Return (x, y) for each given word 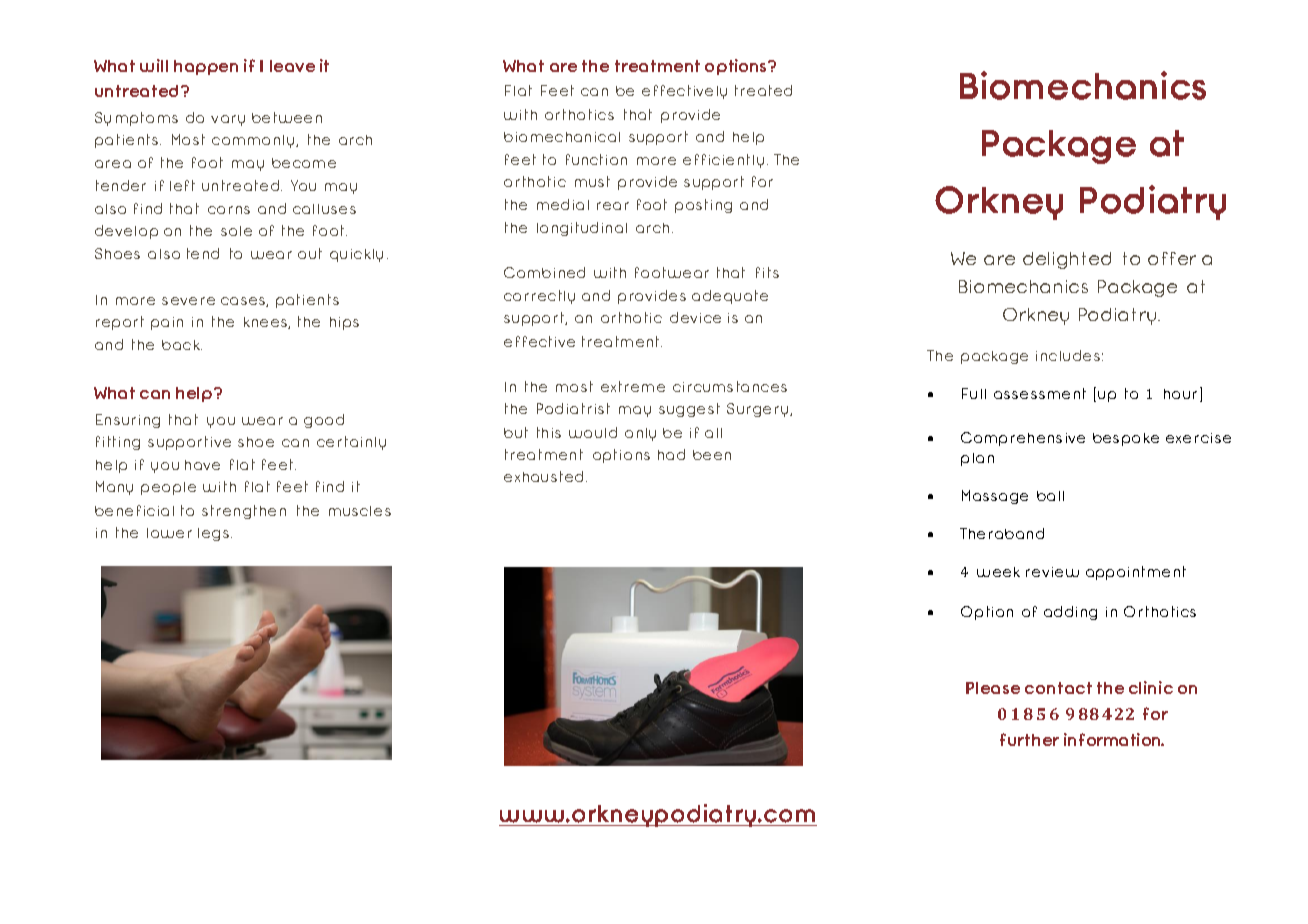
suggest (689, 410)
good (324, 421)
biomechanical (562, 137)
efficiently (723, 161)
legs (215, 534)
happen (206, 67)
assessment (1040, 393)
